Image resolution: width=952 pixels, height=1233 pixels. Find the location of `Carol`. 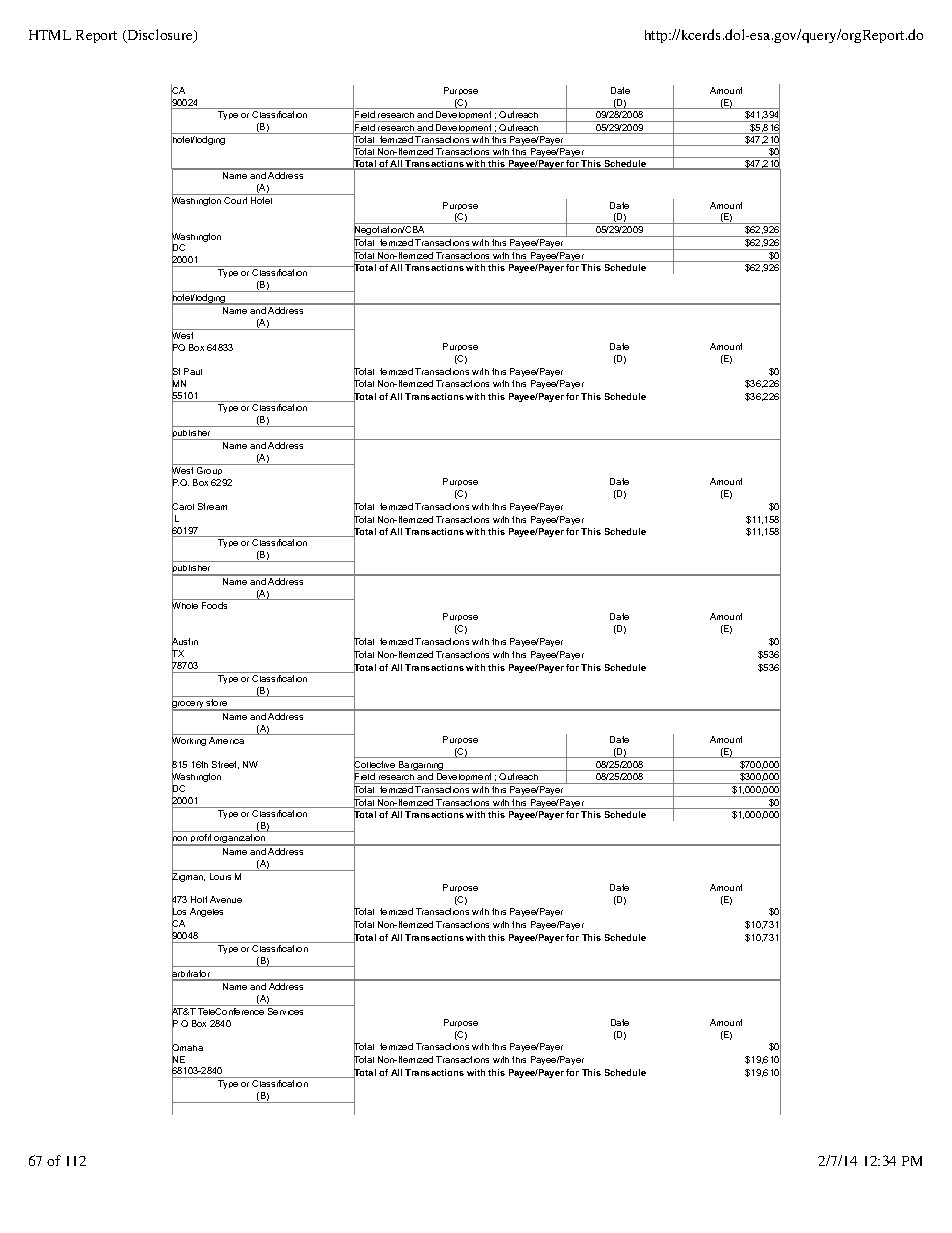

Carol is located at coordinates (183, 507).
